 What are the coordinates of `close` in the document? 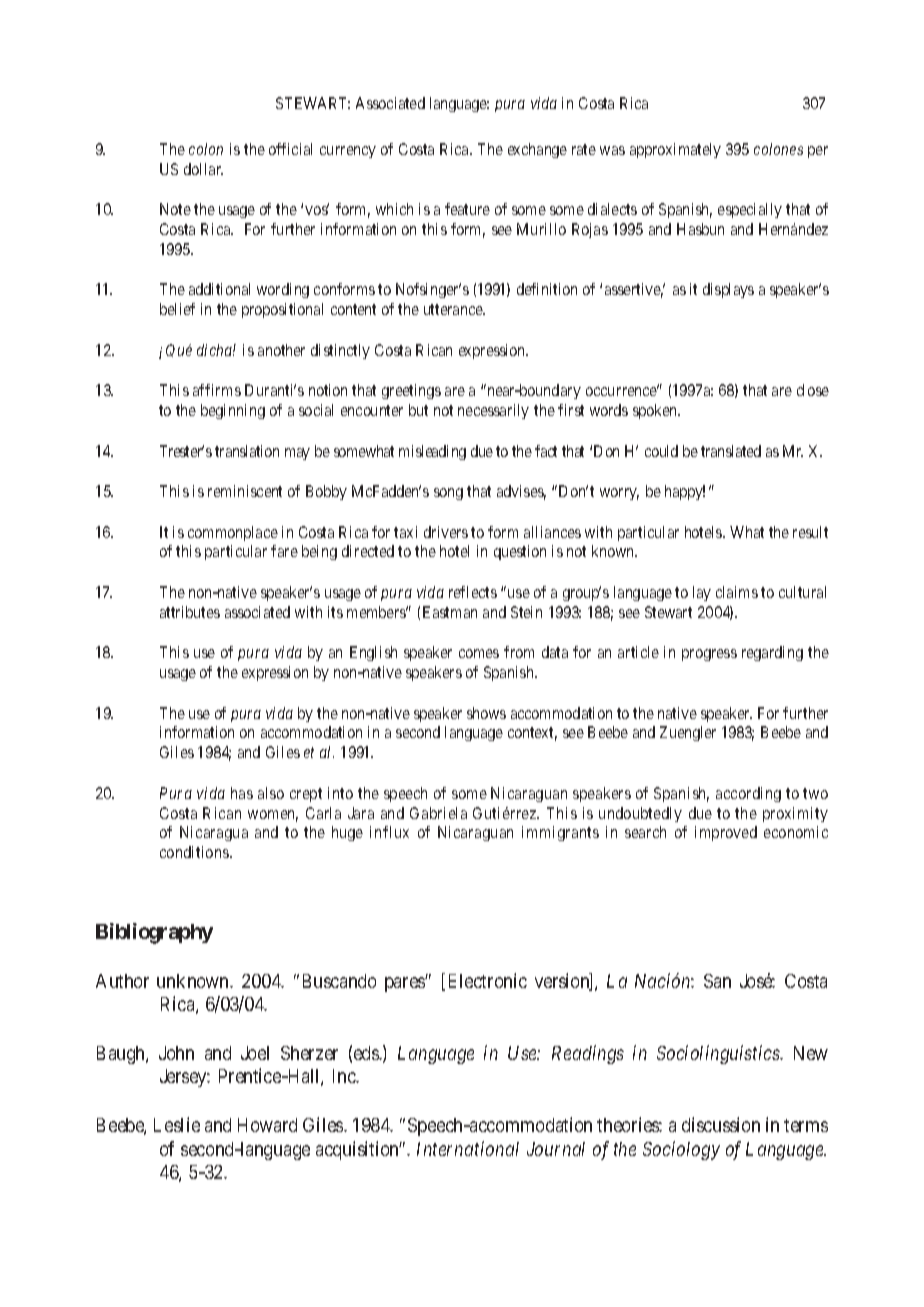 It's located at (813, 390).
